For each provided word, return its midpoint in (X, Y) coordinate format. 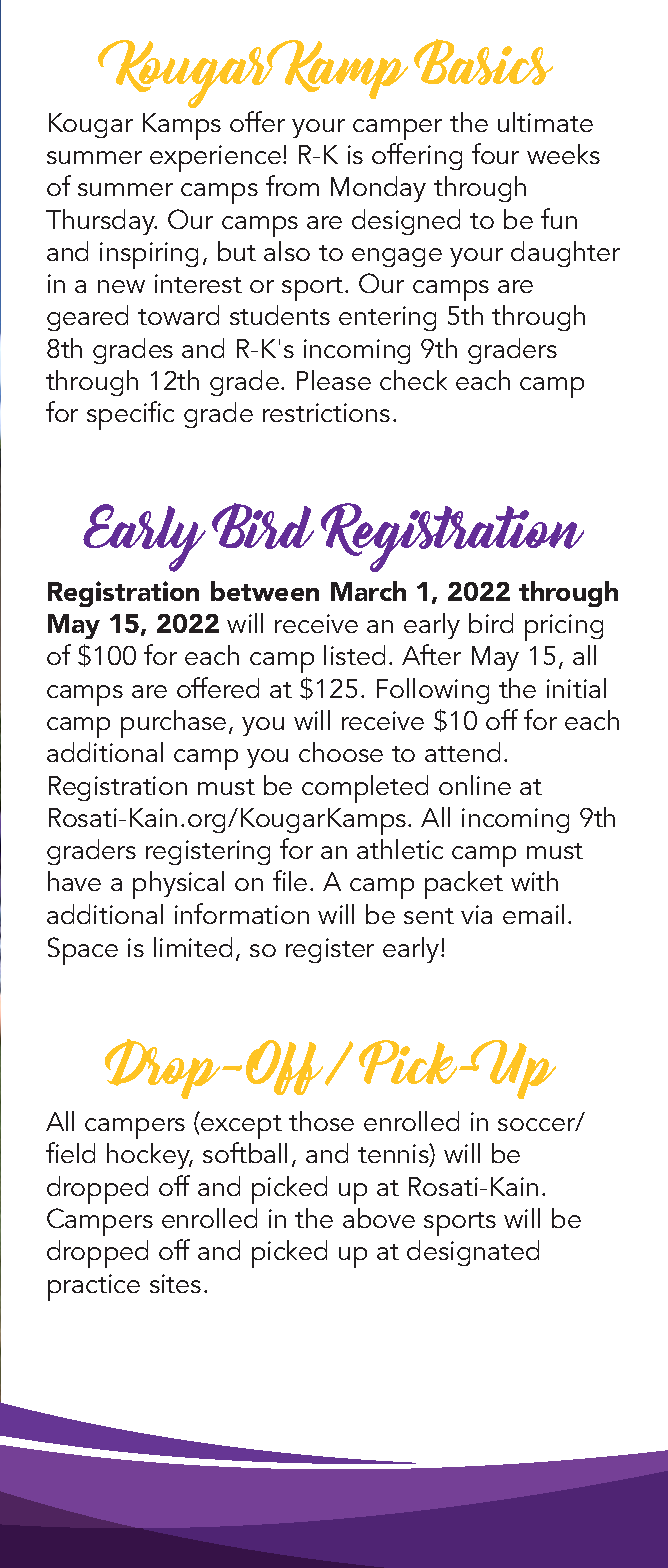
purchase (173, 724)
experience (215, 158)
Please (334, 380)
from (292, 185)
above (379, 1218)
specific (130, 415)
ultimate (545, 122)
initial (576, 688)
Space (83, 951)
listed (354, 655)
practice (94, 1287)
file (290, 880)
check (413, 380)
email (533, 914)
